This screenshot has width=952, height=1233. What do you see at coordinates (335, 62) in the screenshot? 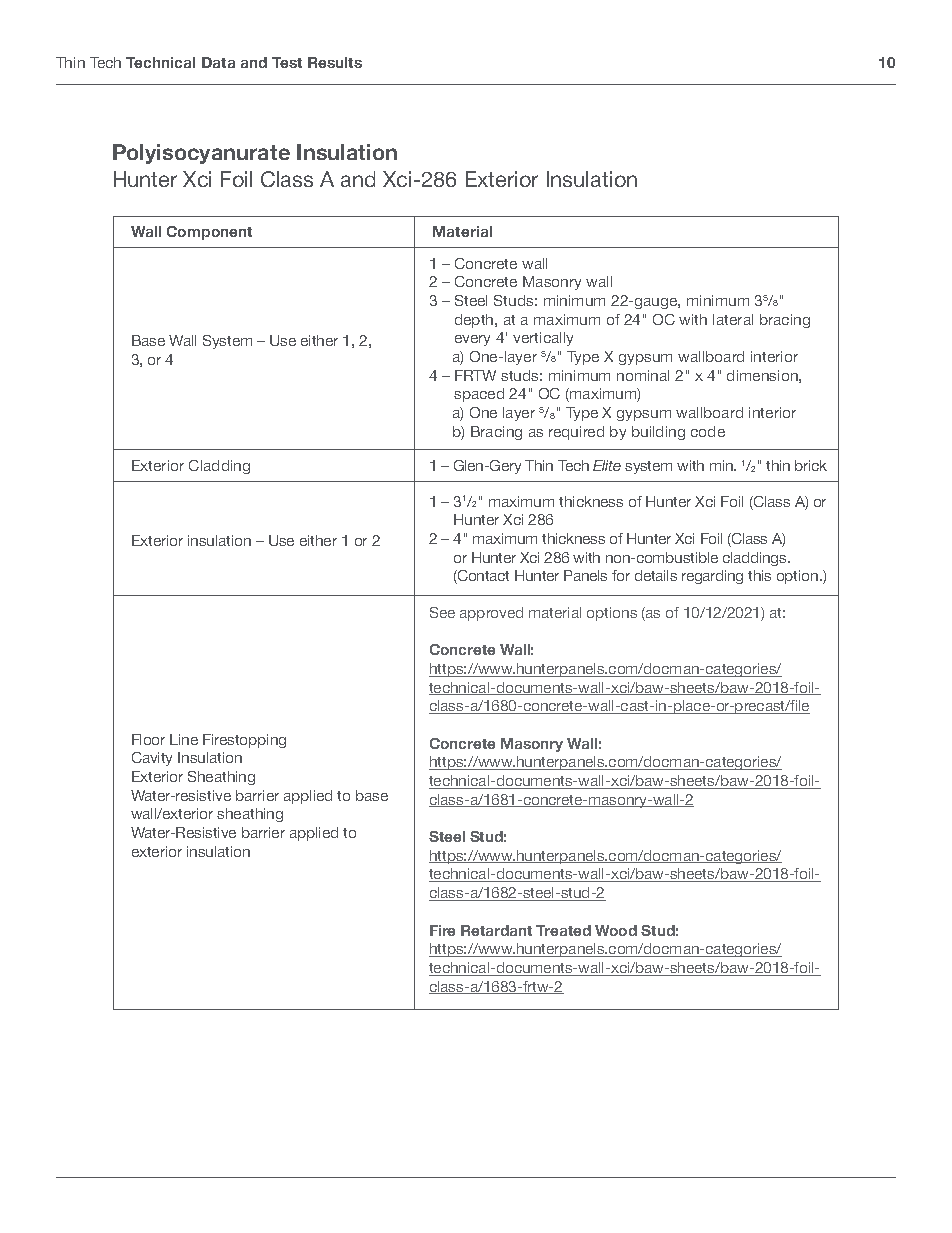
I see `Results` at bounding box center [335, 62].
